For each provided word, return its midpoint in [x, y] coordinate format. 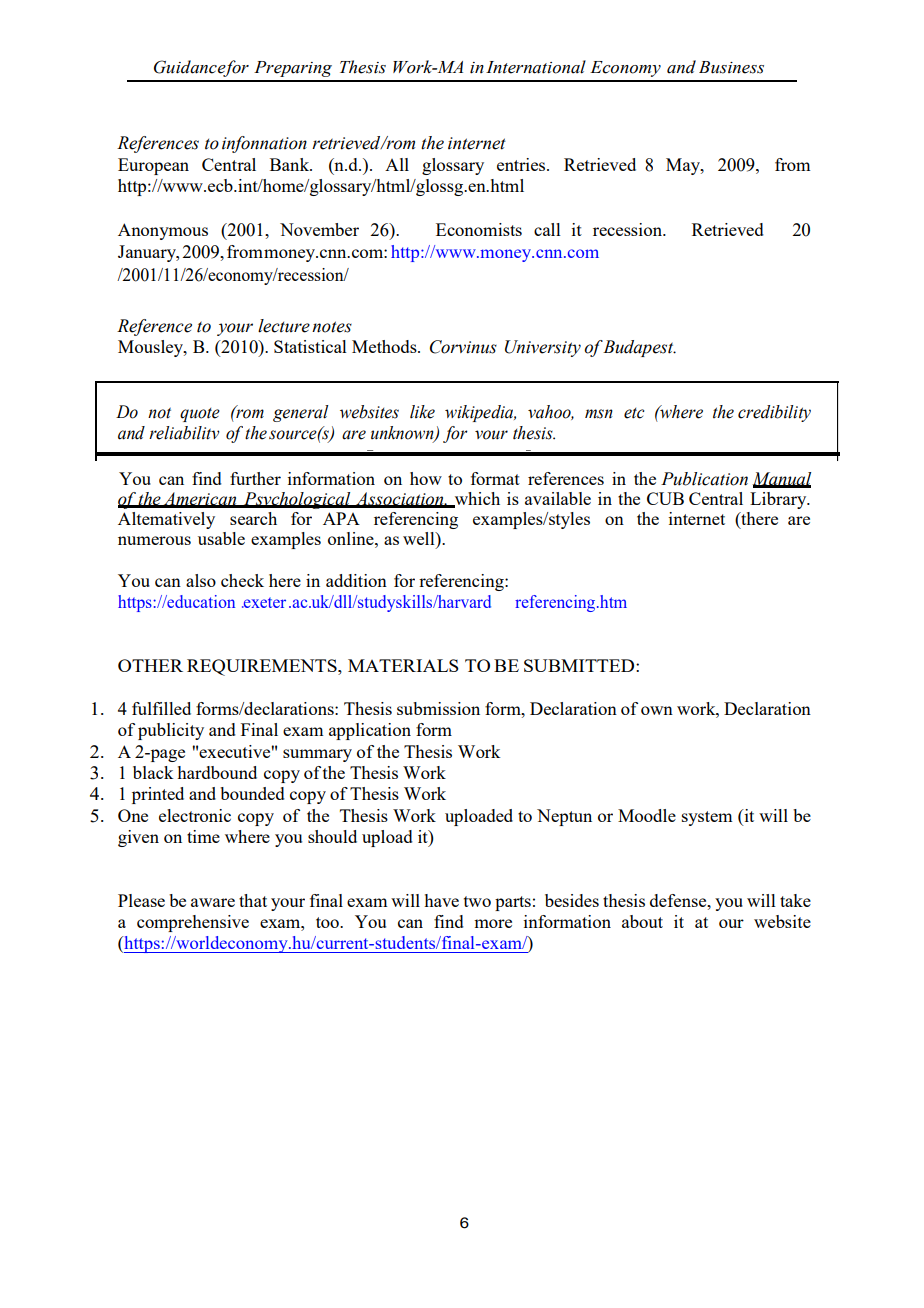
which [476, 499]
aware [213, 902]
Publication [704, 479]
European [153, 166]
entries [522, 164]
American [200, 499]
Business [731, 67]
